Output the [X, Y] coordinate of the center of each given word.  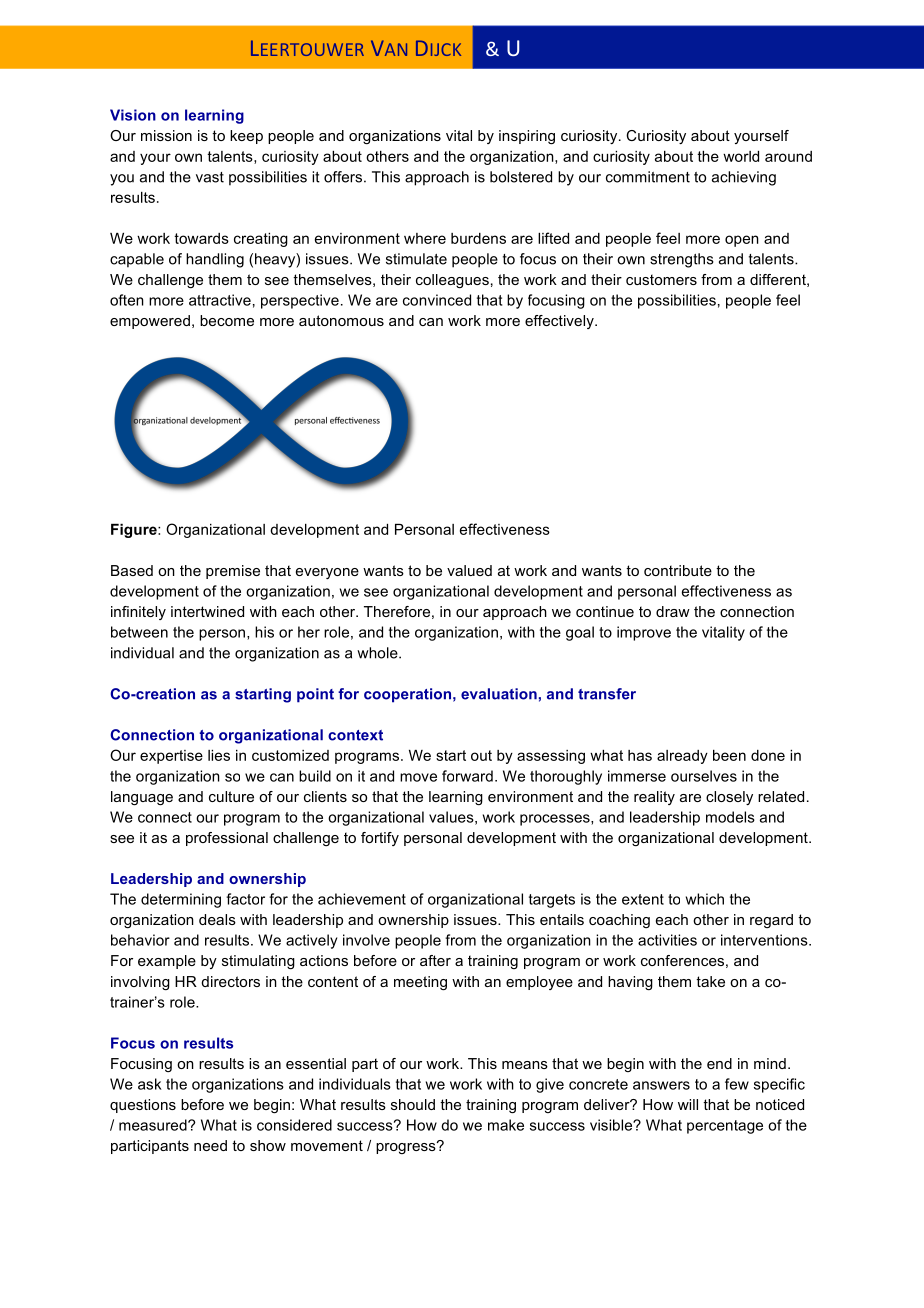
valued [469, 570]
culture [231, 796]
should [413, 1104]
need [210, 1145]
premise [233, 572]
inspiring [527, 137]
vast [210, 177]
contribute [678, 570]
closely [729, 798]
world [741, 156]
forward [467, 776]
